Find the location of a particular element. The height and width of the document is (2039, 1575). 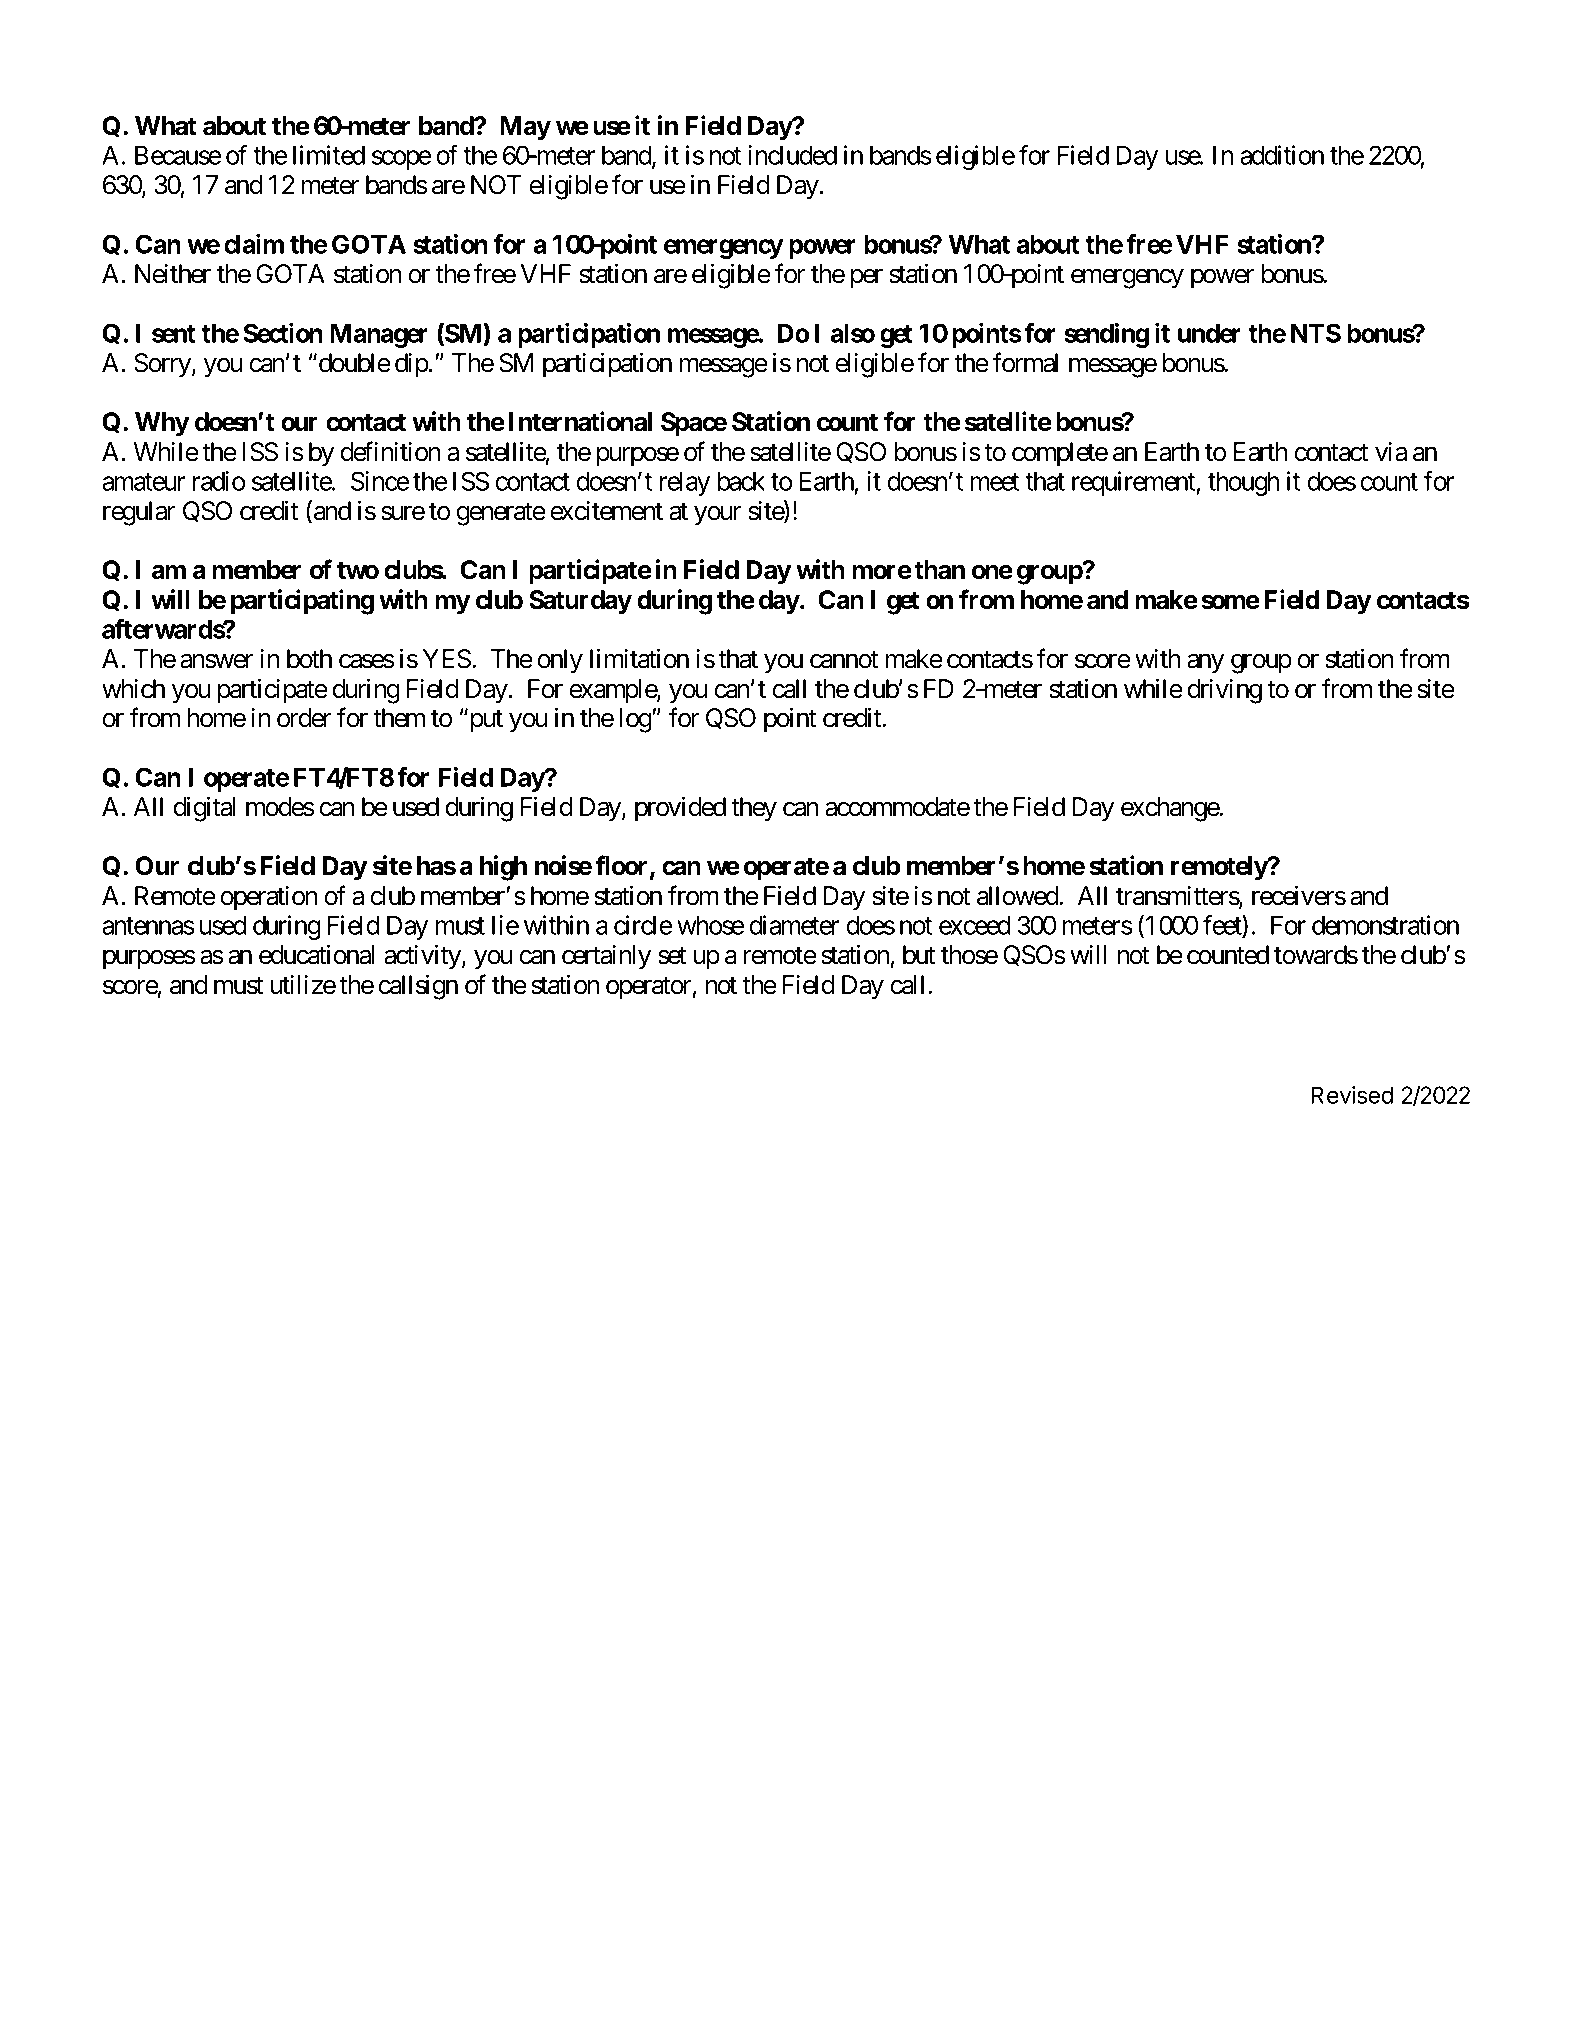

Revised is located at coordinates (1352, 1095).
